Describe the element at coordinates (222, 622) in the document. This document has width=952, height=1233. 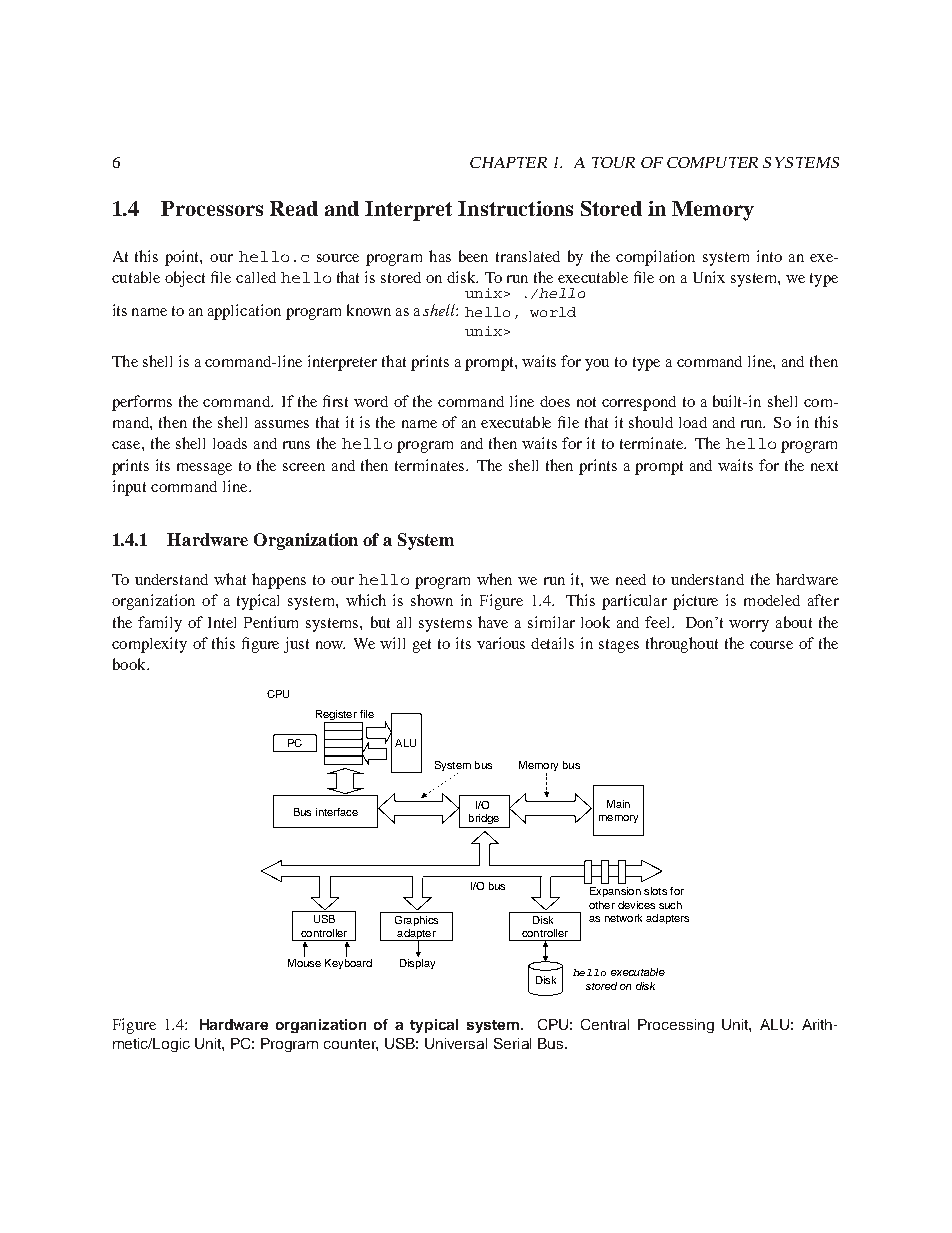
I see `Intel` at that location.
